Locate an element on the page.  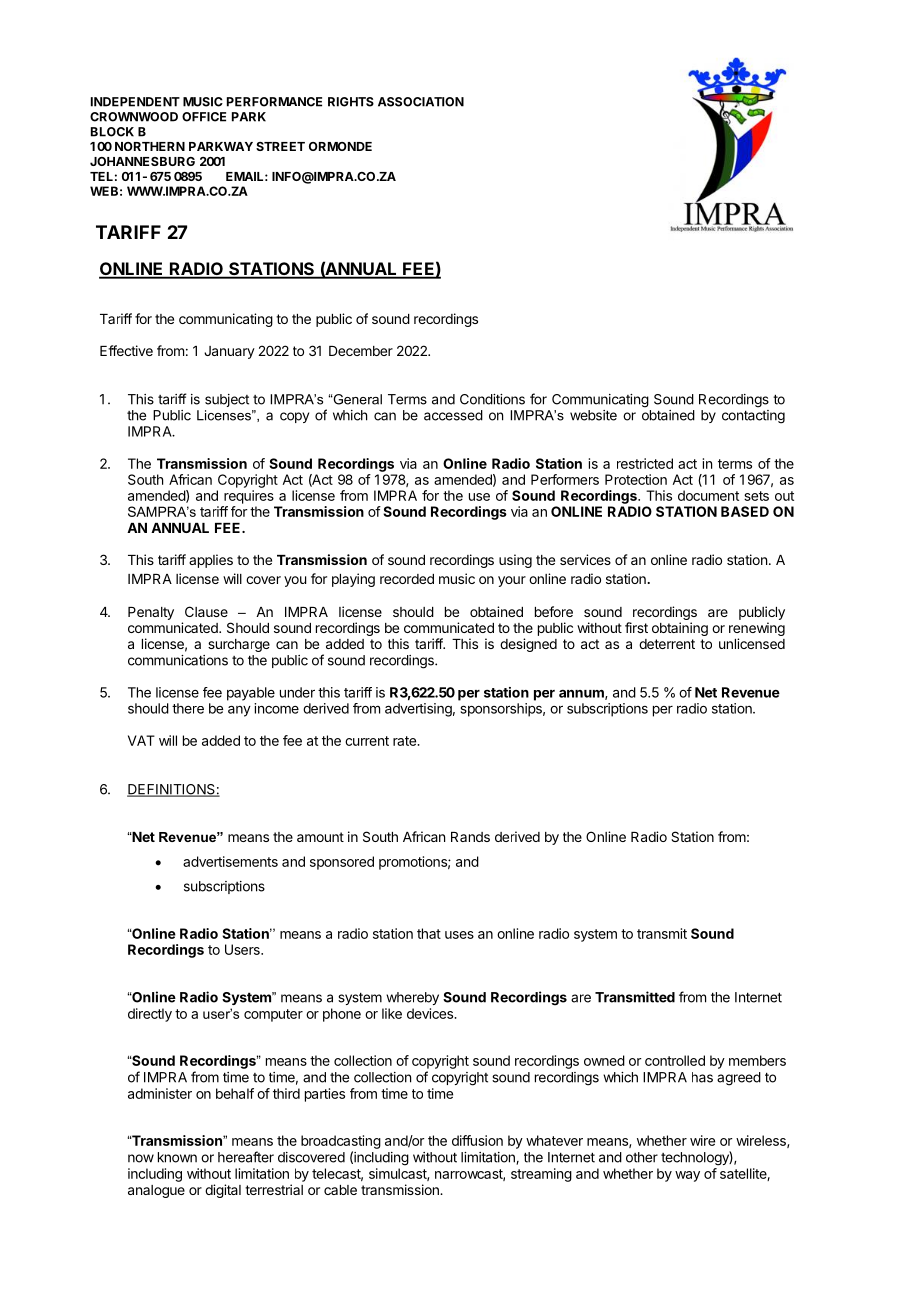
OFFICE is located at coordinates (204, 117).
